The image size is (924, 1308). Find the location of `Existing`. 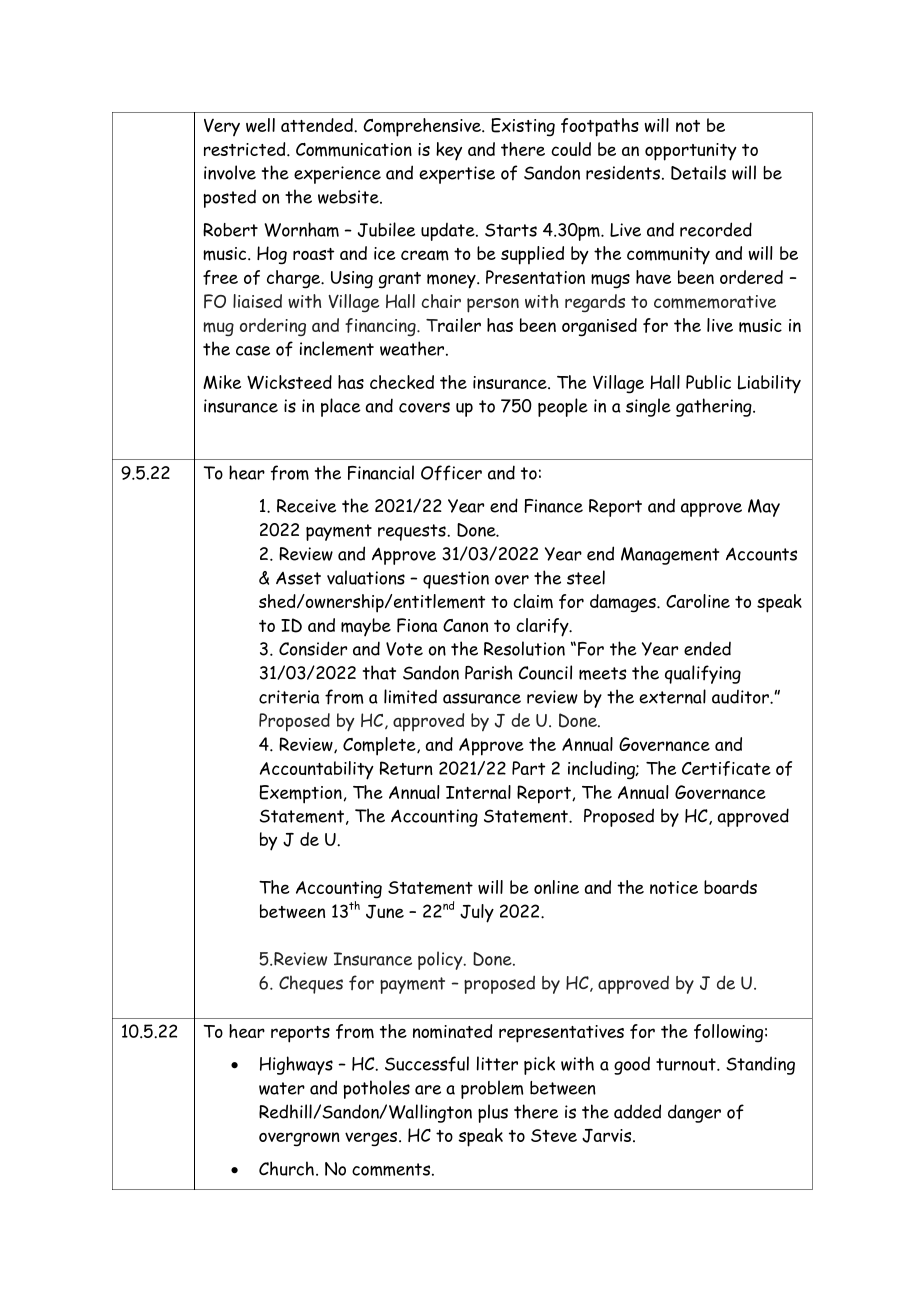

Existing is located at coordinates (523, 127).
